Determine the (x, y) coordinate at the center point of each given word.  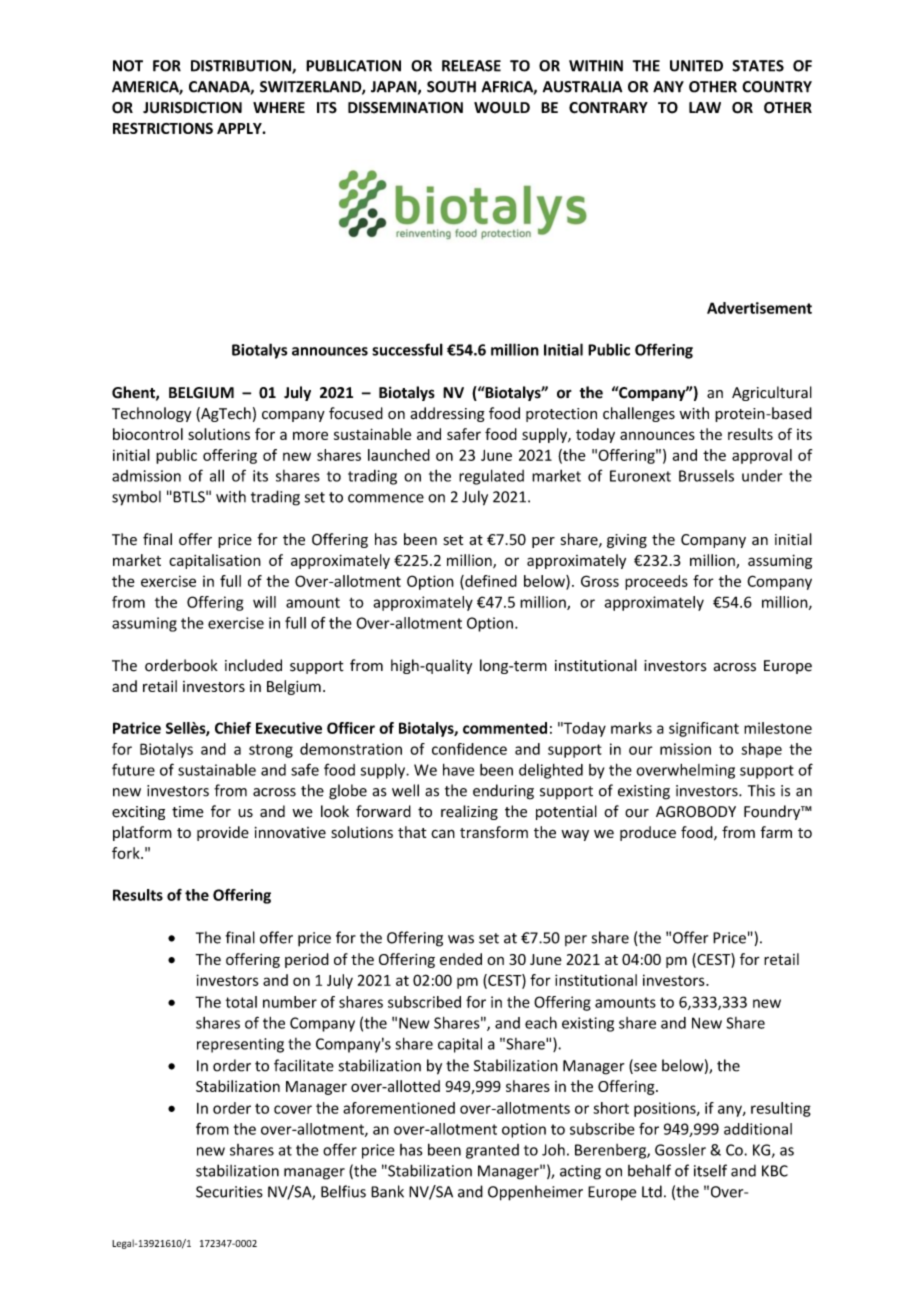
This (761, 790)
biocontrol (148, 434)
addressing (447, 414)
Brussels (706, 476)
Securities (229, 1192)
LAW (705, 107)
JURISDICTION (192, 108)
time (188, 812)
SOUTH (451, 87)
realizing (469, 812)
